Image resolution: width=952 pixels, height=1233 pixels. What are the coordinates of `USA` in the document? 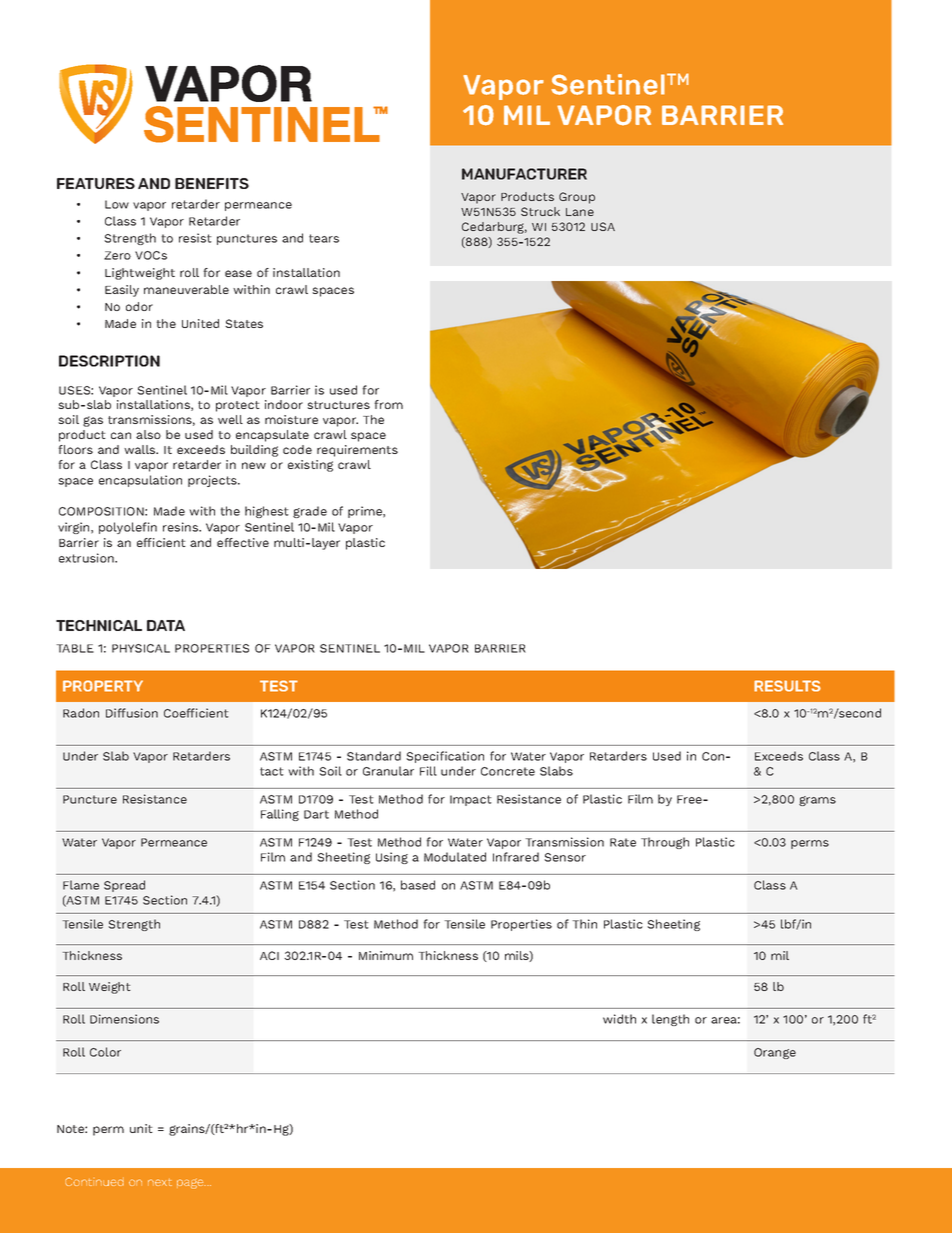 It's located at (603, 226).
